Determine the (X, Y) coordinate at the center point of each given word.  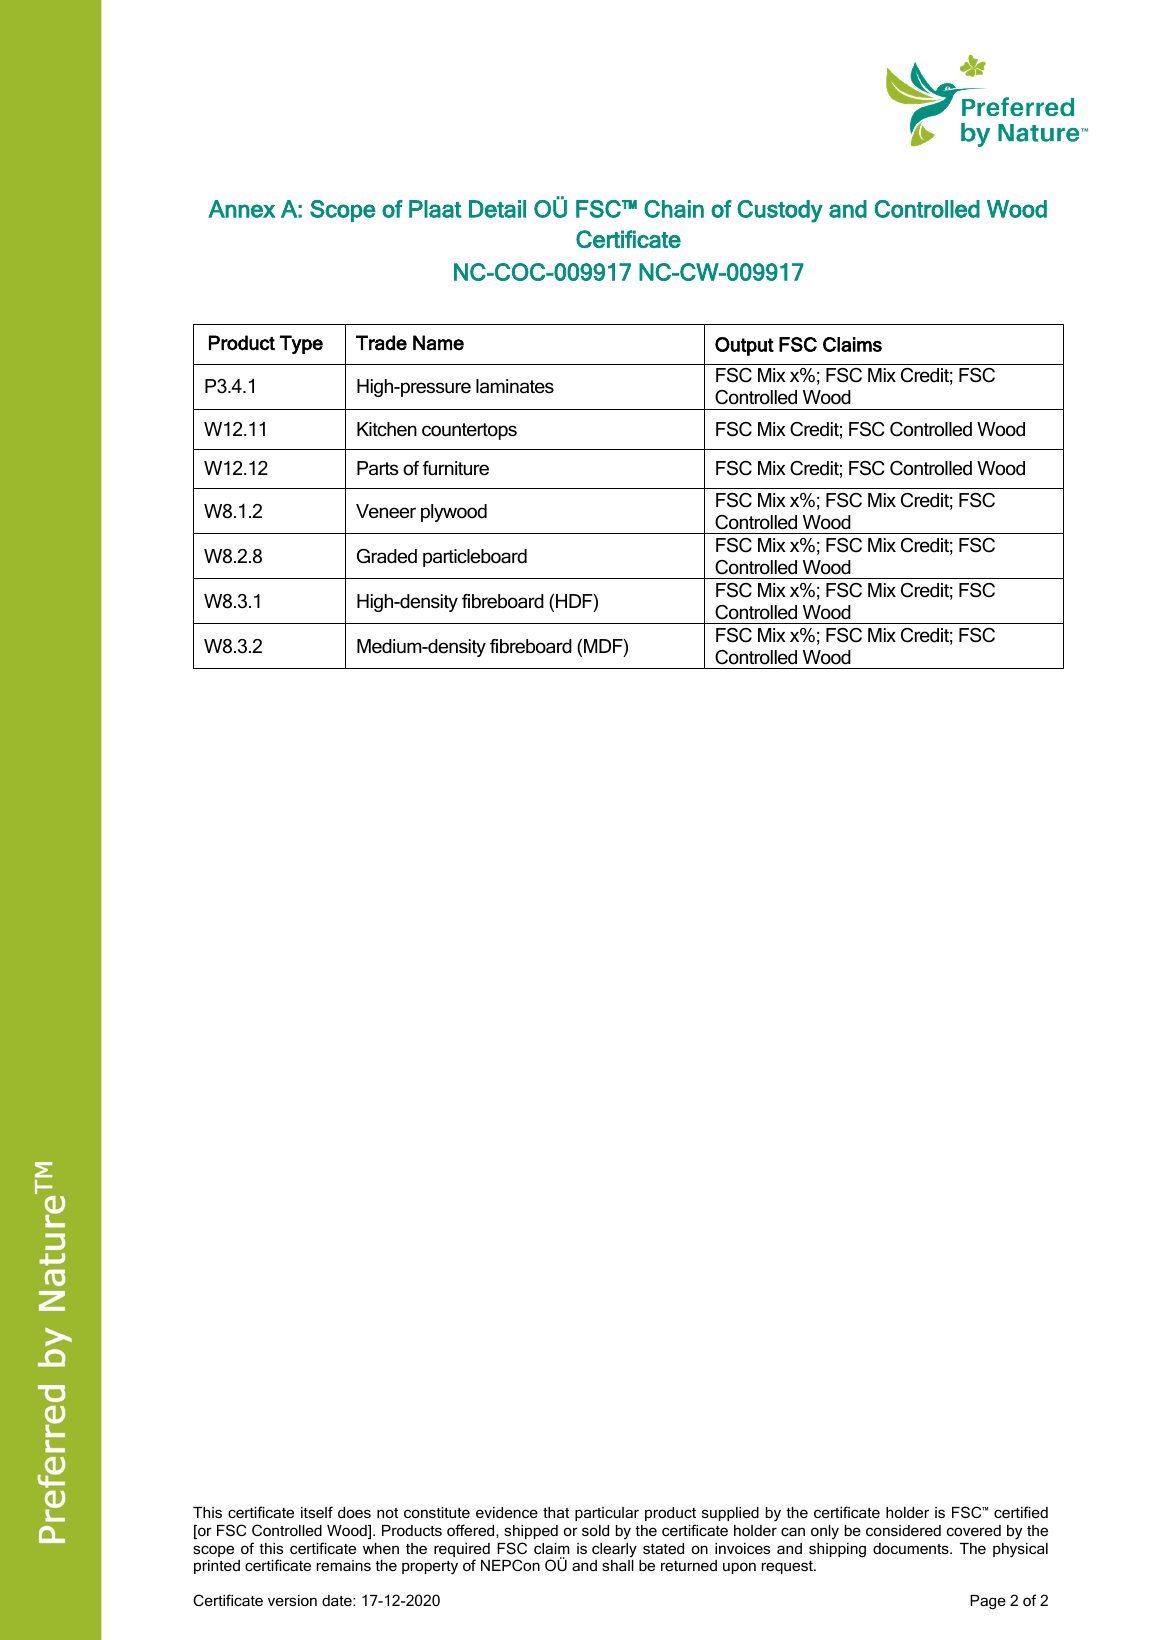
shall (618, 1565)
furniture (456, 468)
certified (1021, 1512)
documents (912, 1548)
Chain (674, 209)
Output (744, 346)
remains (344, 1565)
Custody (780, 211)
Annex (242, 209)
